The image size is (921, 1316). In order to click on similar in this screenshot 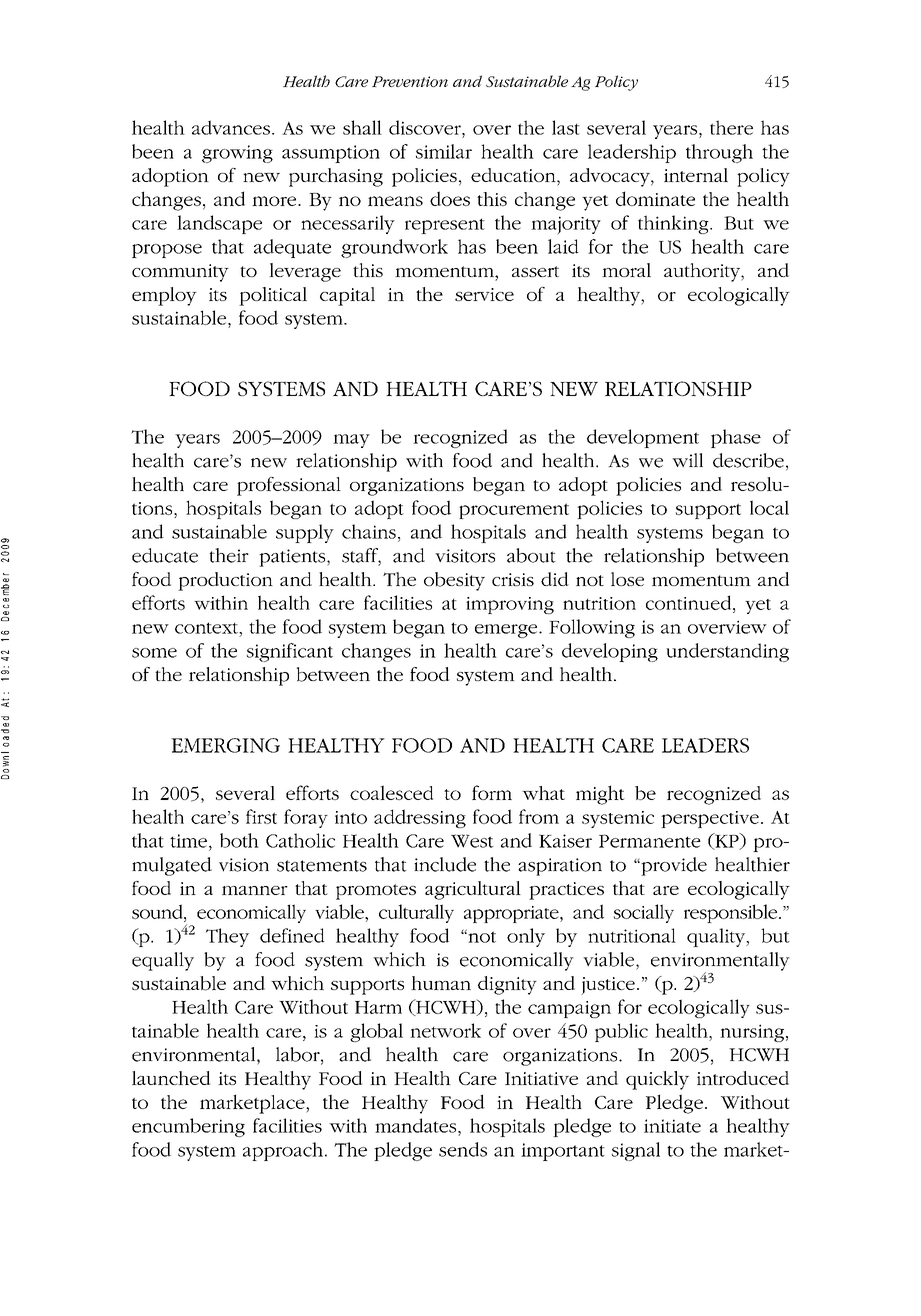, I will do `click(444, 151)`.
